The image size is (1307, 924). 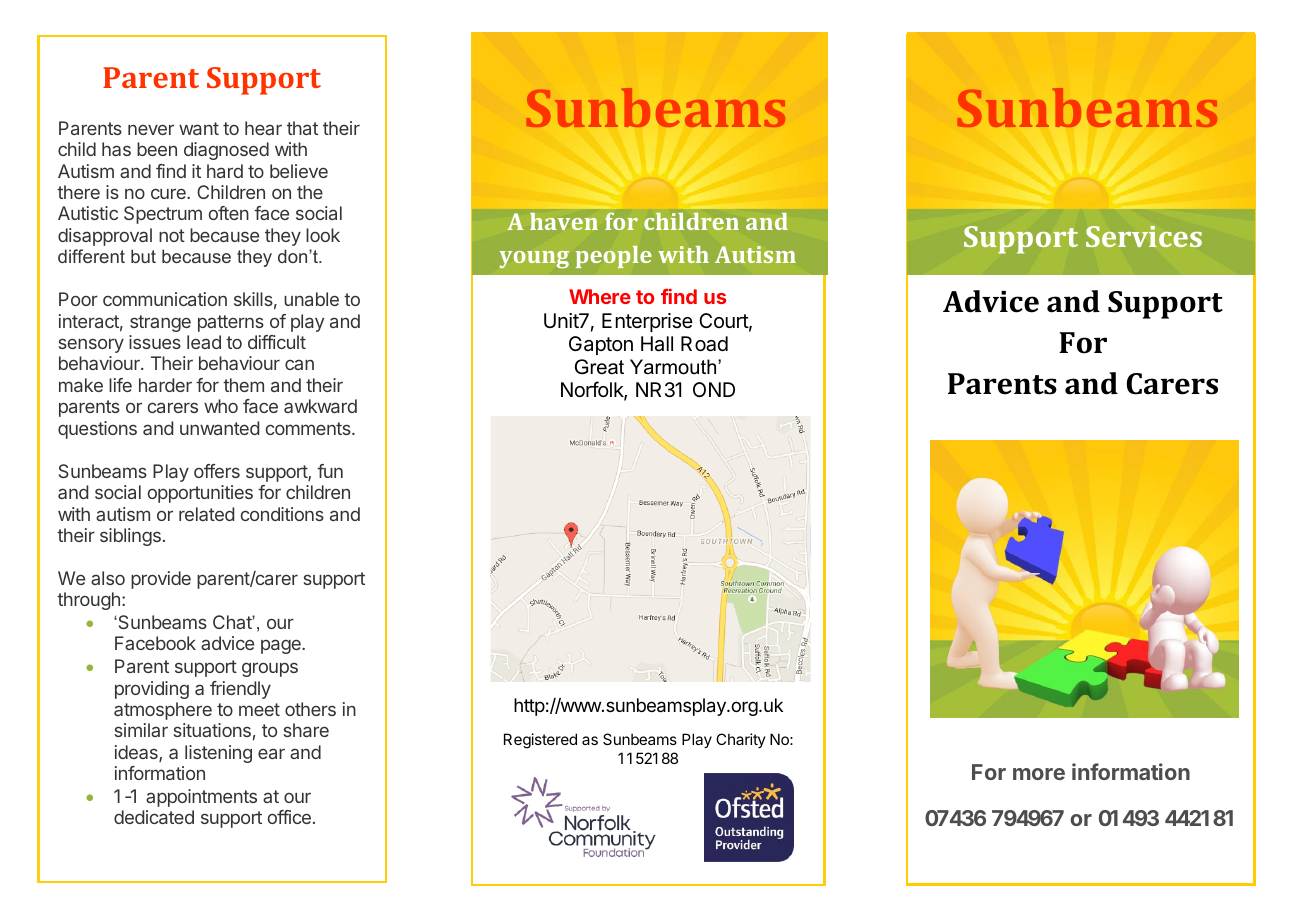 What do you see at coordinates (599, 367) in the image?
I see `Great` at bounding box center [599, 367].
